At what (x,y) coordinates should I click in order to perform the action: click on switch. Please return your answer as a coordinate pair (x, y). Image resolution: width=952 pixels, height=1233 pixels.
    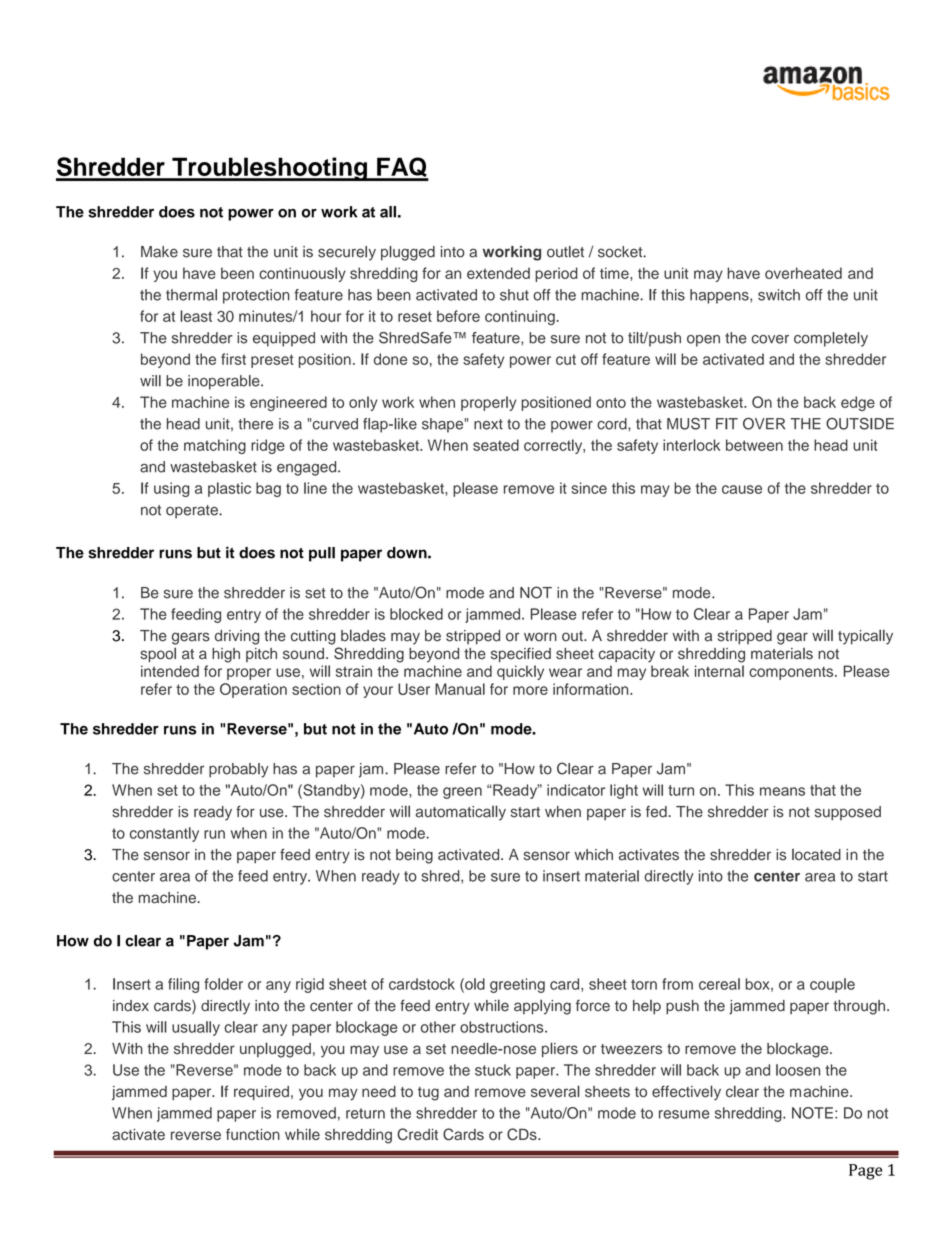
    Looking at the image, I should click on (779, 295).
